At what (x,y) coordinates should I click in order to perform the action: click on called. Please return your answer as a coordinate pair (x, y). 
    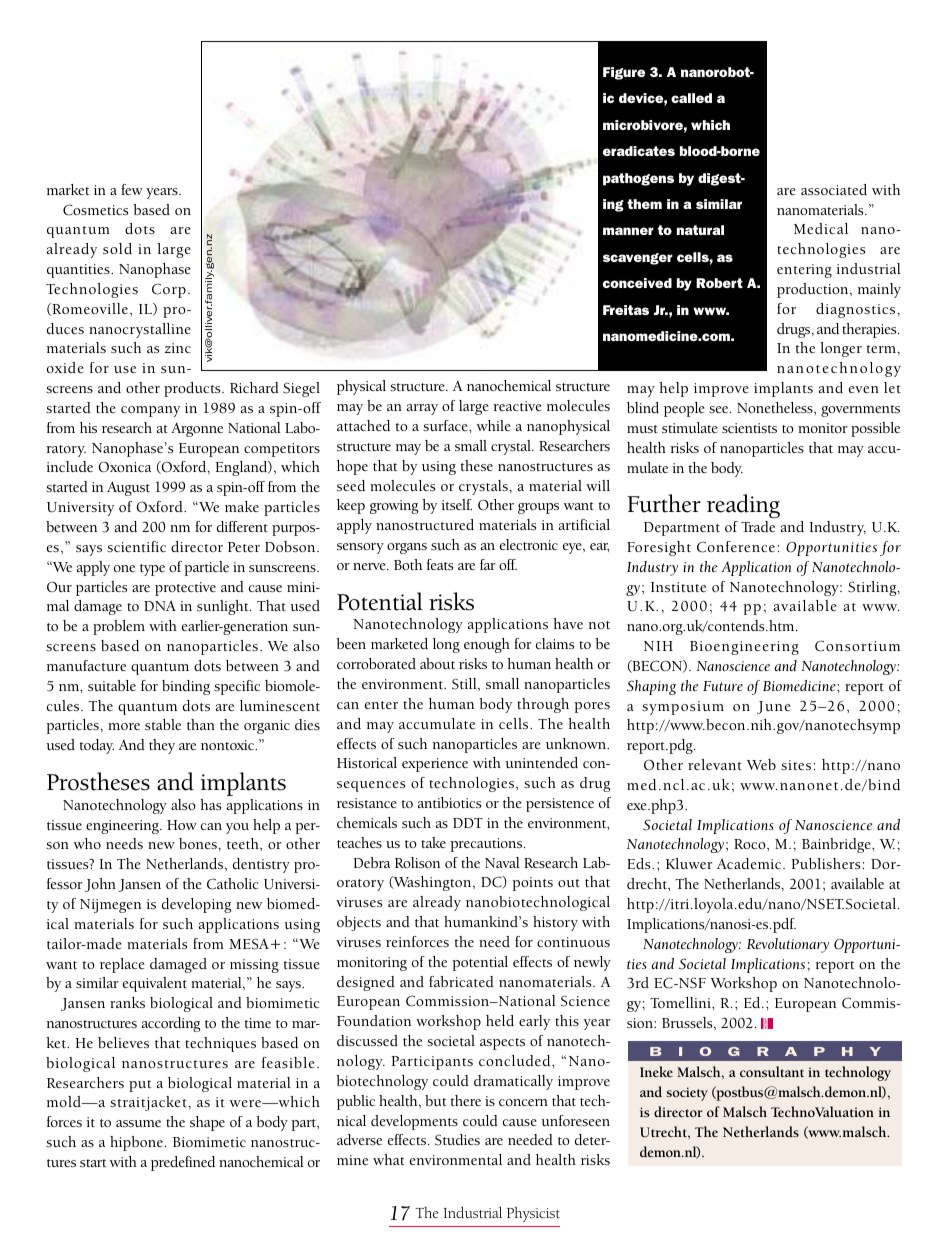
    Looking at the image, I should click on (691, 98).
